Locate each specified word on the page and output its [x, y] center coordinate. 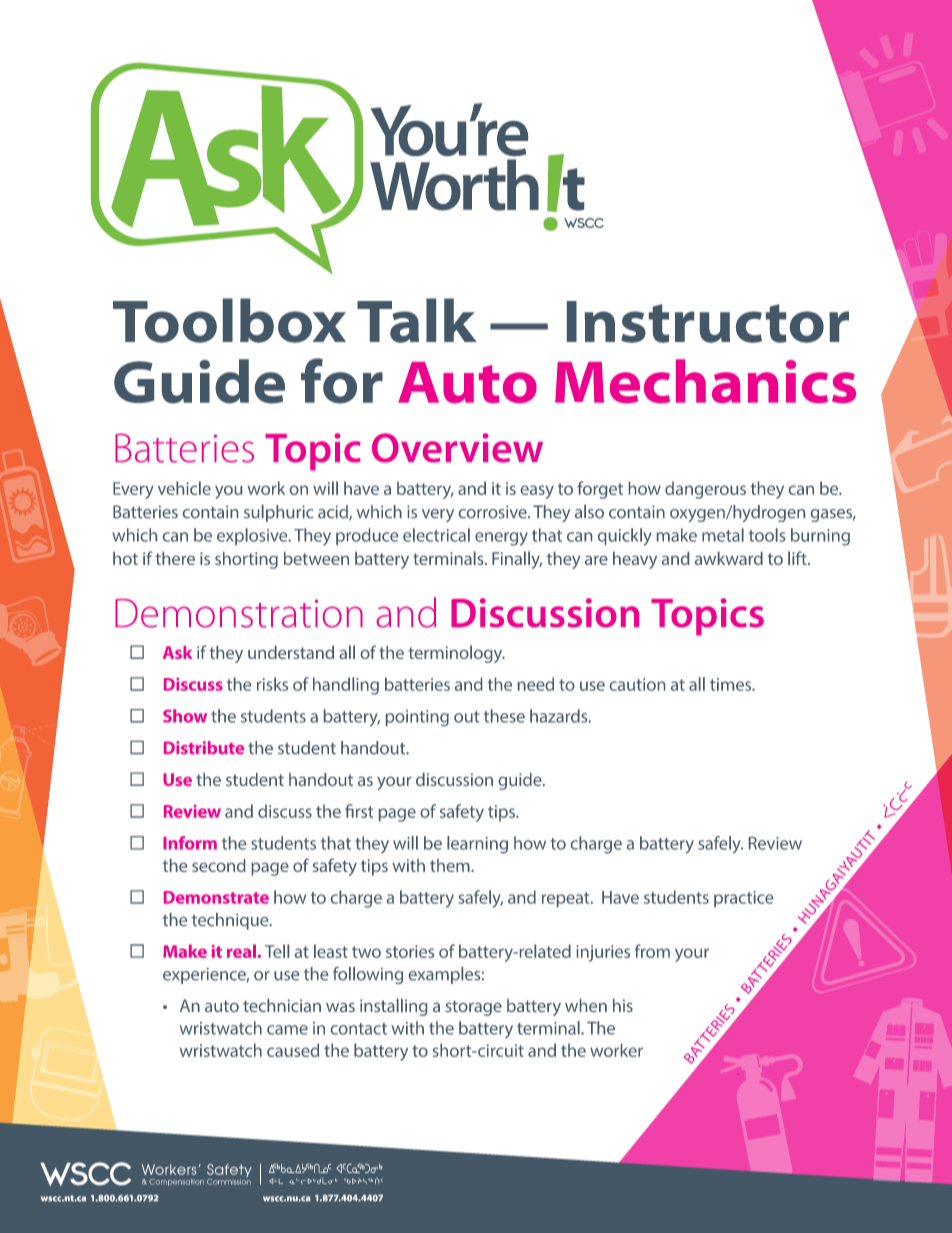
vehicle [184, 488]
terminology [456, 654]
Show [185, 716]
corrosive [494, 512]
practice [743, 899]
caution [637, 684]
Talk [417, 320]
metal [723, 535]
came [287, 1030]
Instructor [708, 322]
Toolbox [229, 320]
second [219, 865]
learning [477, 845]
